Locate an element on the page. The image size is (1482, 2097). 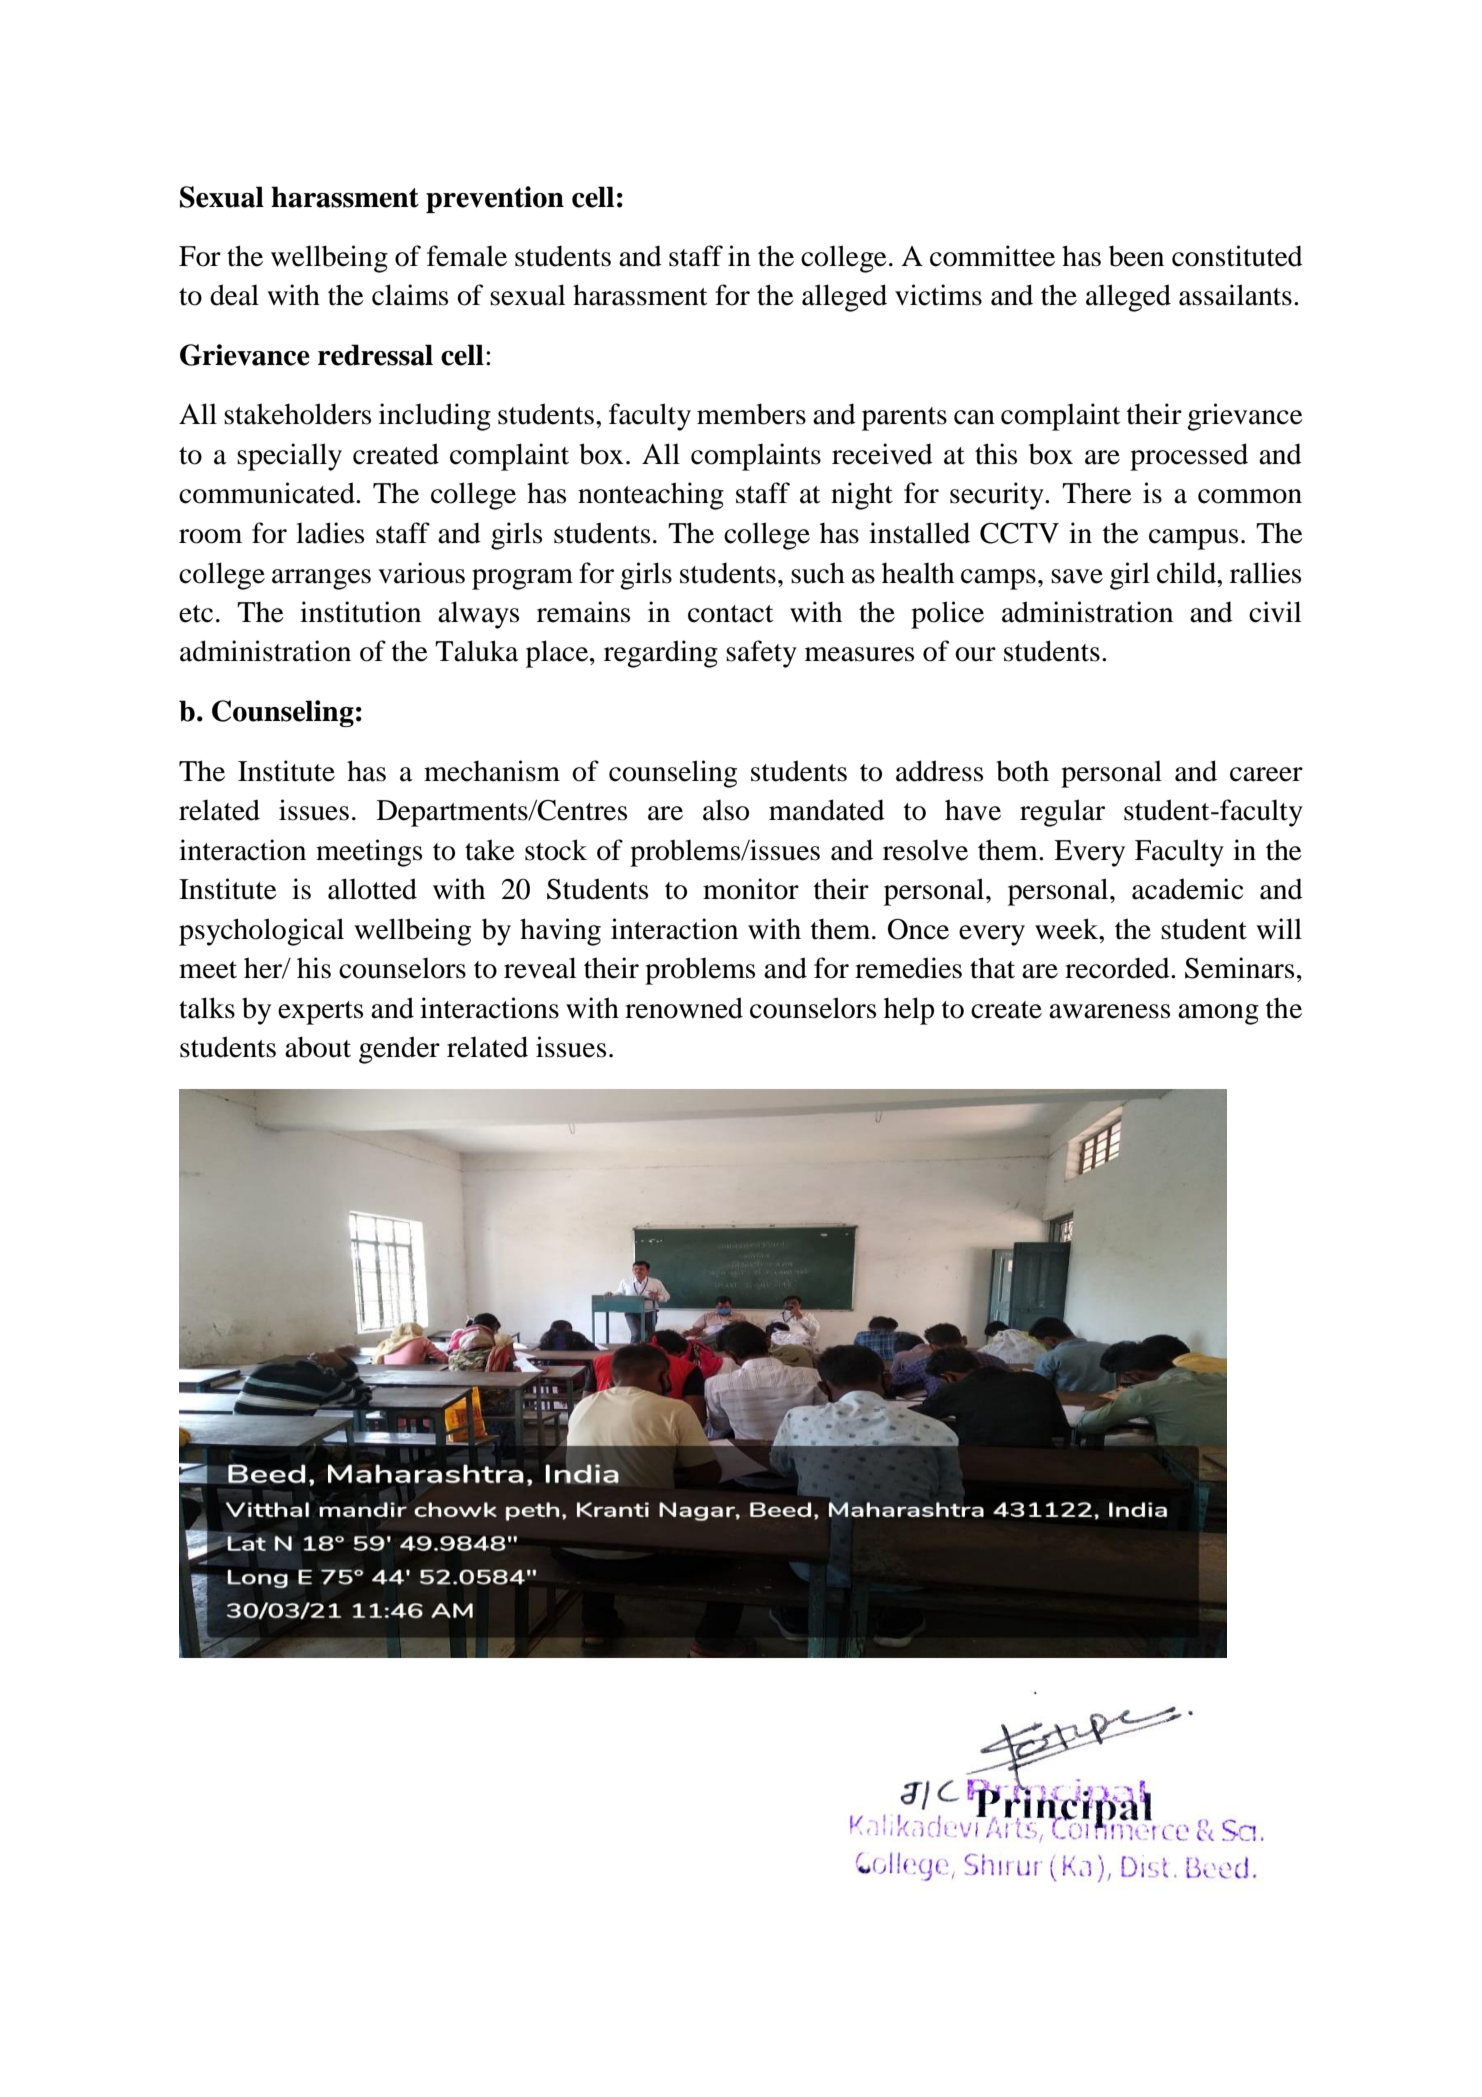
civil is located at coordinates (1275, 612).
